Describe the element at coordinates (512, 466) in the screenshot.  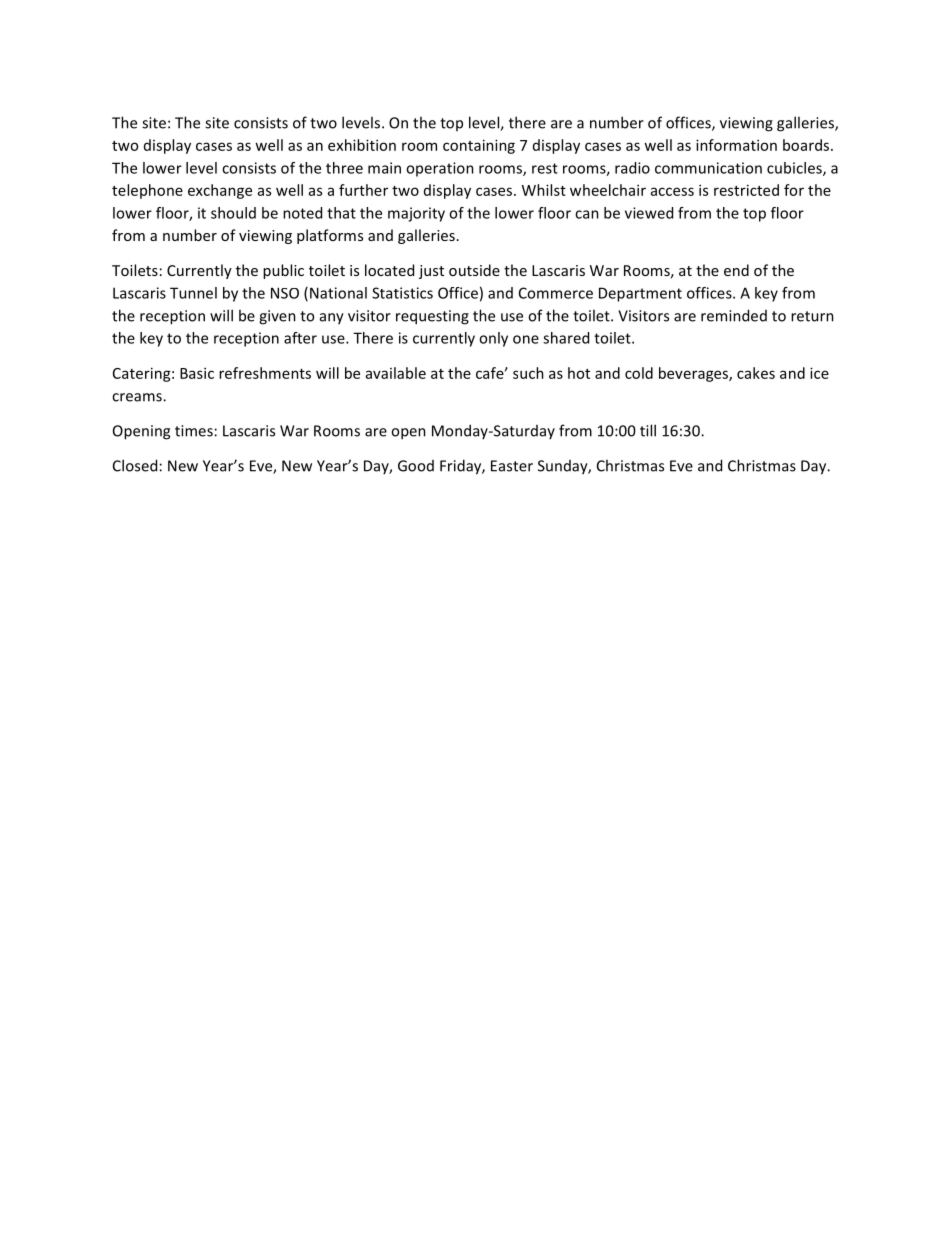
I see `Easter` at that location.
